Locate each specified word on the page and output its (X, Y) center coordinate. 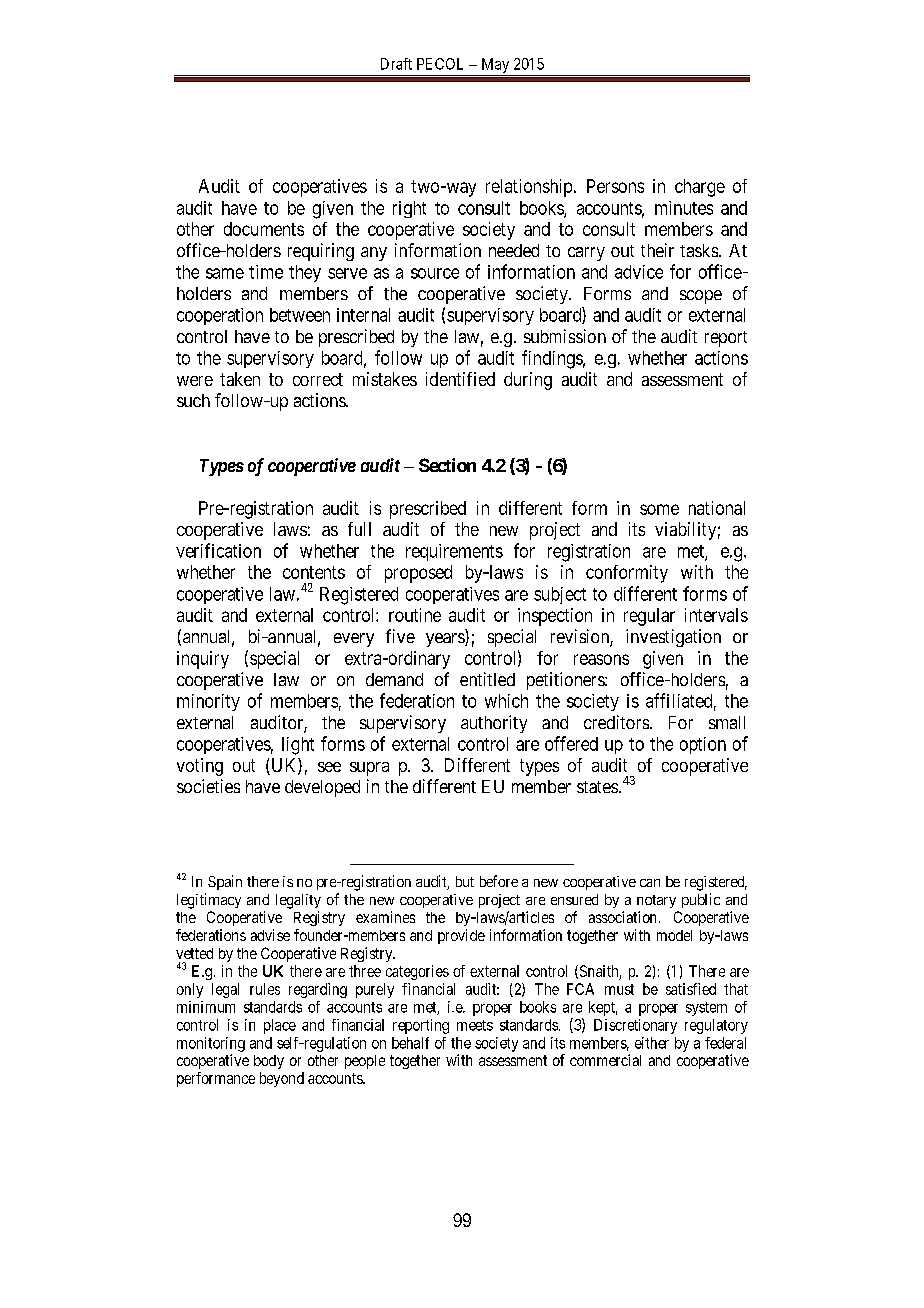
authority (494, 724)
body (269, 1062)
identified (460, 379)
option (703, 745)
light (298, 746)
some (659, 509)
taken (240, 379)
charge (700, 188)
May (495, 65)
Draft (396, 64)
